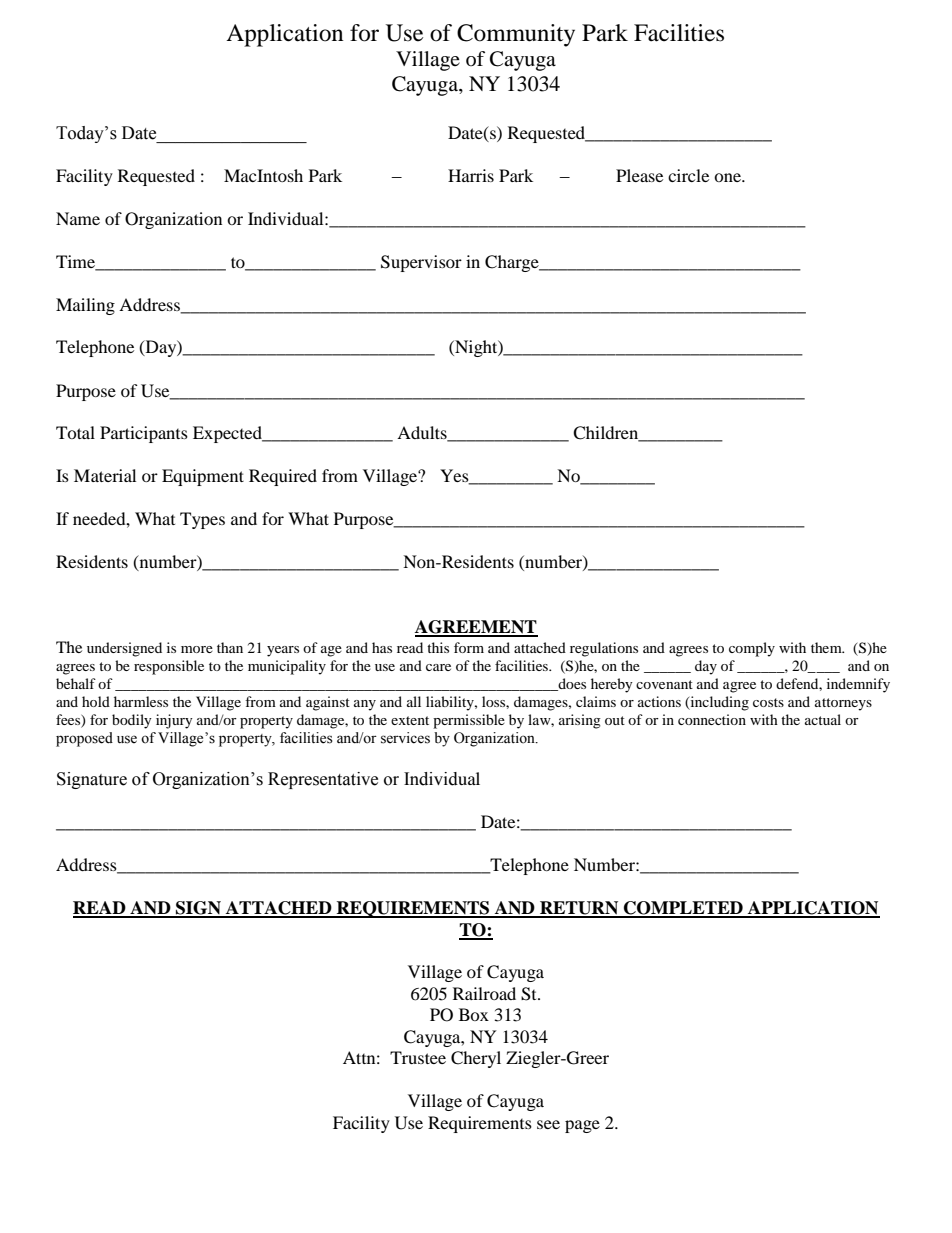 This image has height=1233, width=952. Describe the element at coordinates (469, 647) in the image. I see `form` at that location.
